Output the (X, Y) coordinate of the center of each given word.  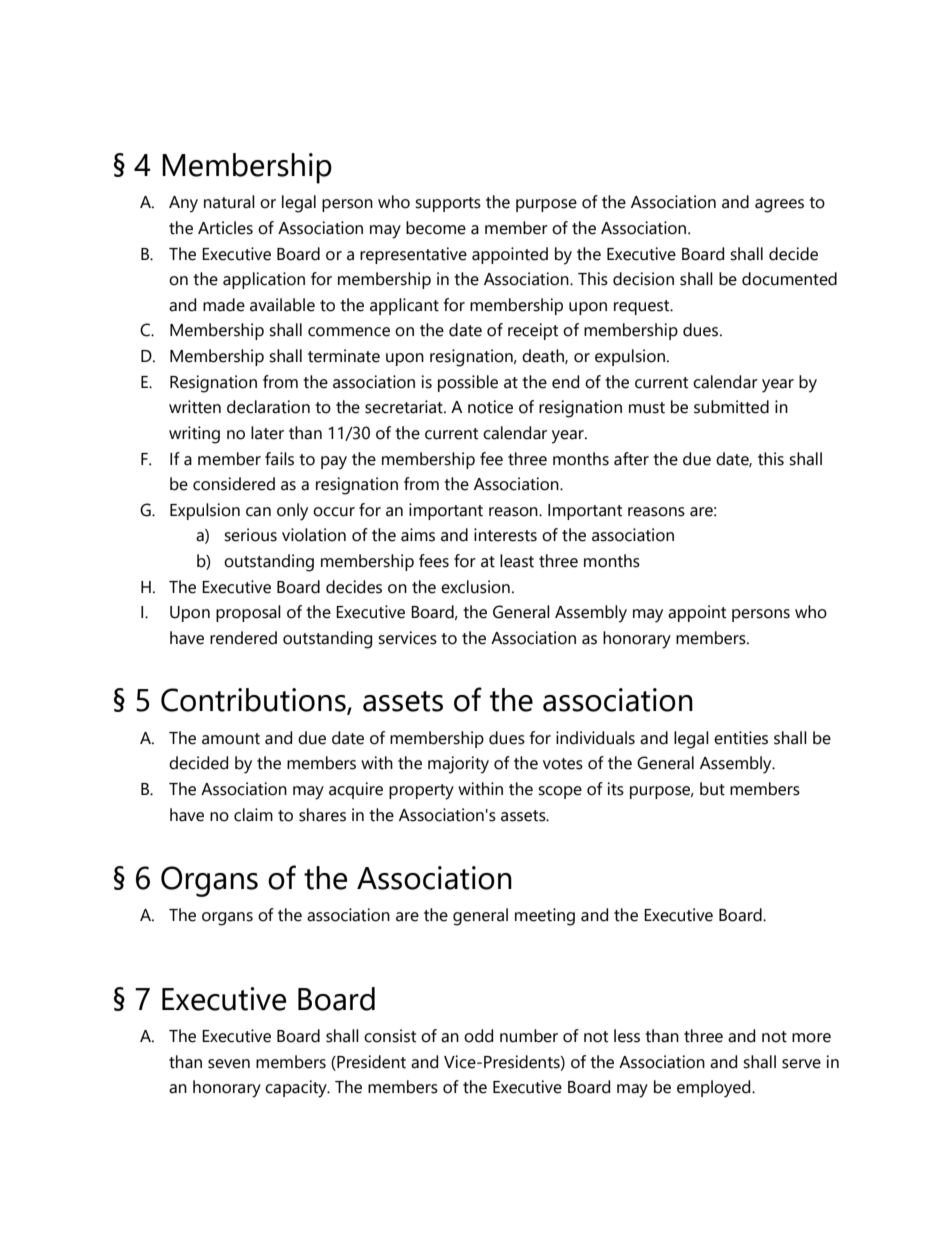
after (631, 459)
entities (741, 738)
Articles (225, 228)
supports (448, 204)
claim (253, 815)
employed (715, 1089)
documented (789, 279)
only (292, 512)
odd (478, 1036)
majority (458, 765)
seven (229, 1064)
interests (505, 535)
